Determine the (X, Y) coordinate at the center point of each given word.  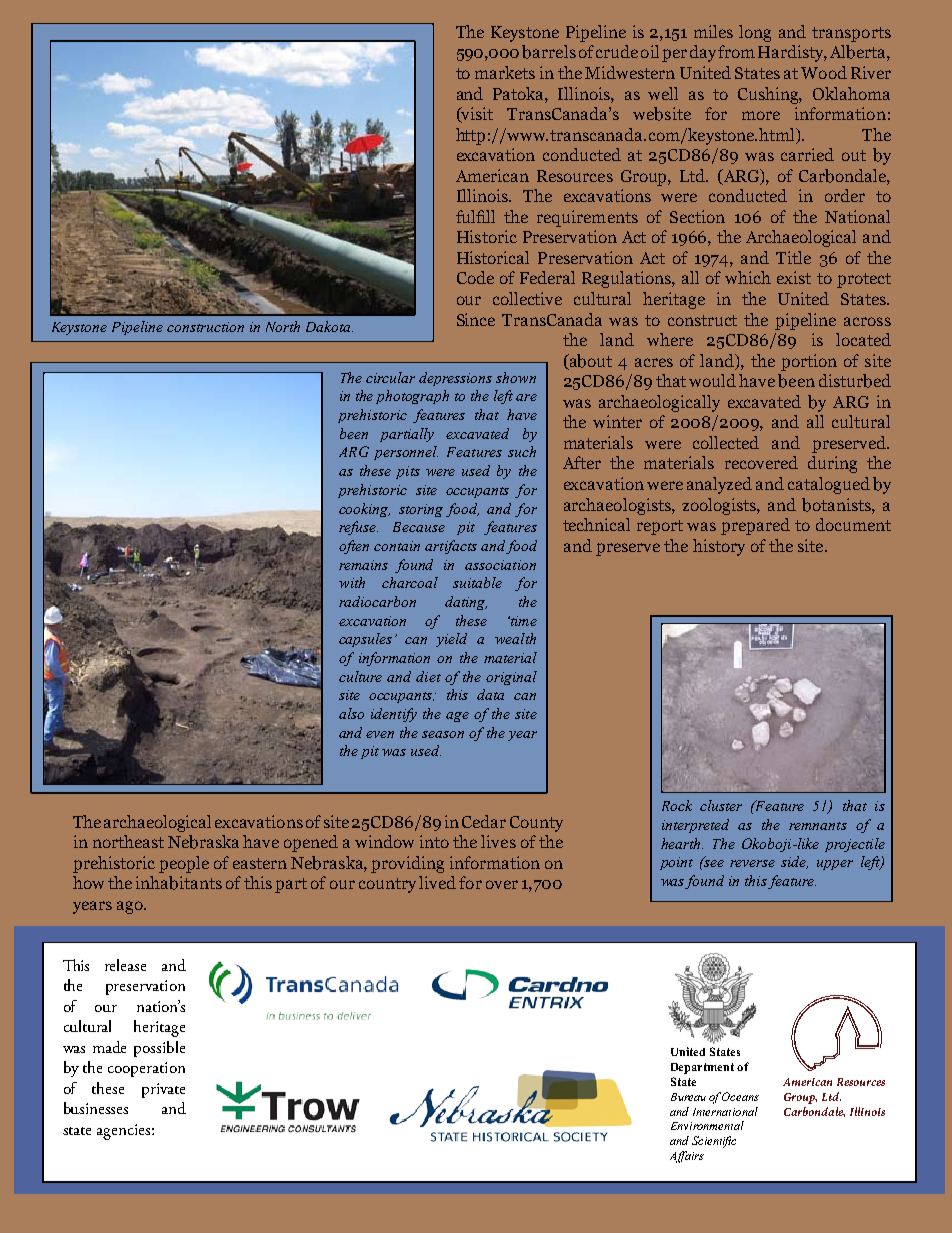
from (736, 51)
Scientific (714, 1142)
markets (505, 72)
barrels (549, 52)
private (163, 1090)
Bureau (688, 1097)
